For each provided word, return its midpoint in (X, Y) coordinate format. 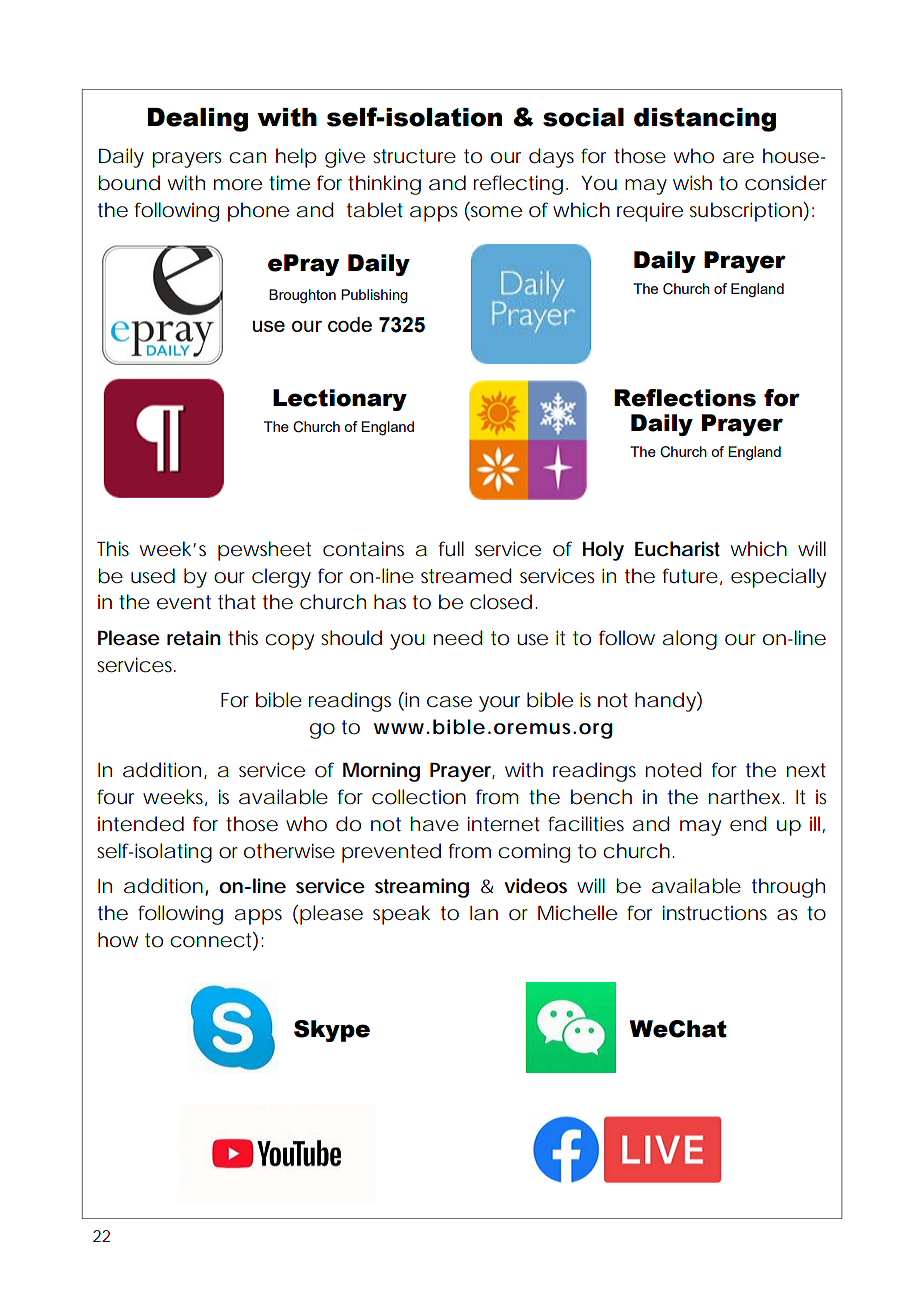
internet (504, 824)
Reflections (685, 398)
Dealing (197, 120)
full (451, 548)
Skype (332, 1031)
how (118, 940)
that (237, 602)
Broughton (302, 296)
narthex (744, 797)
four (115, 797)
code (350, 324)
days (551, 158)
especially (778, 578)
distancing (705, 120)
